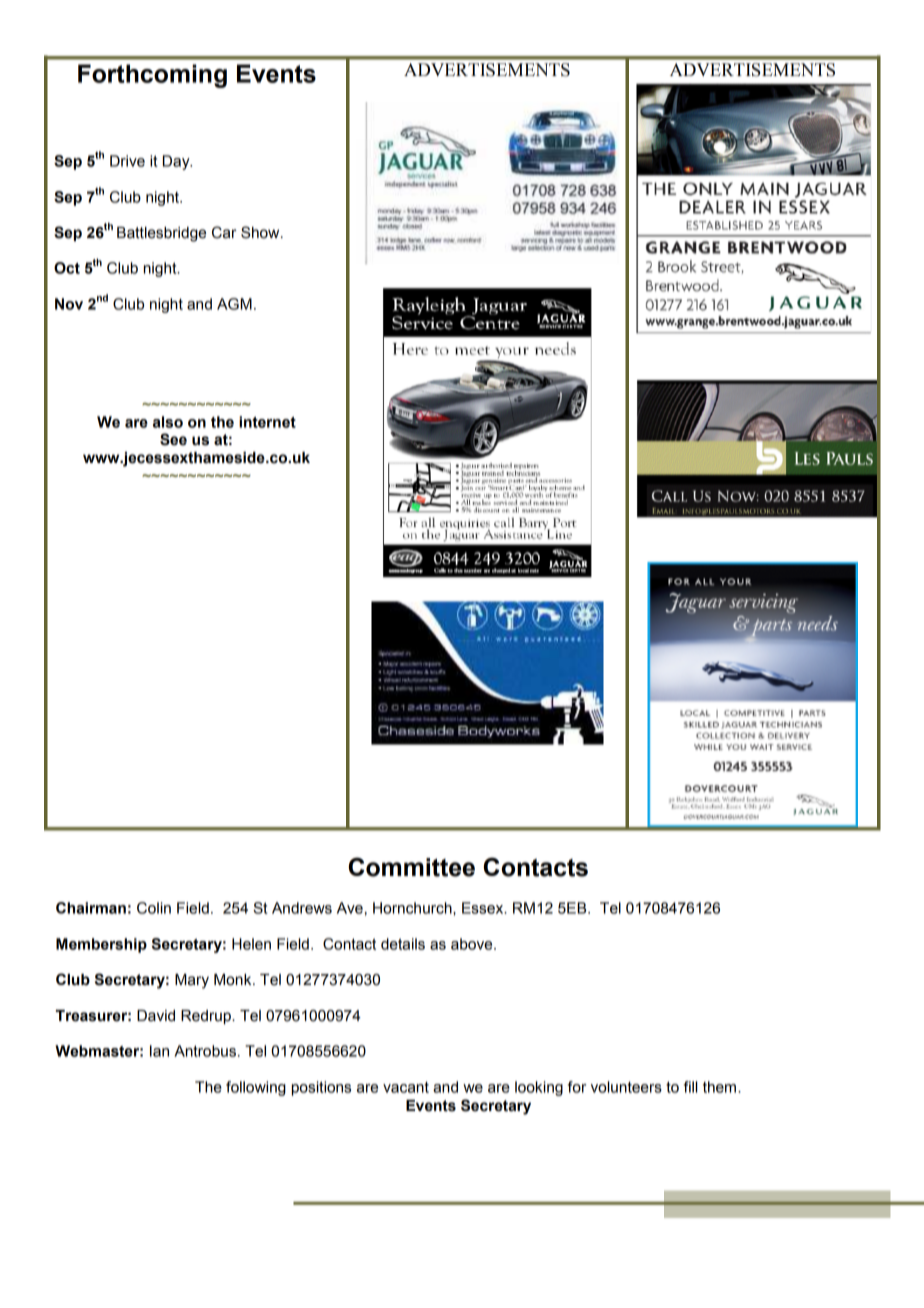  I want to click on See, so click(173, 439).
